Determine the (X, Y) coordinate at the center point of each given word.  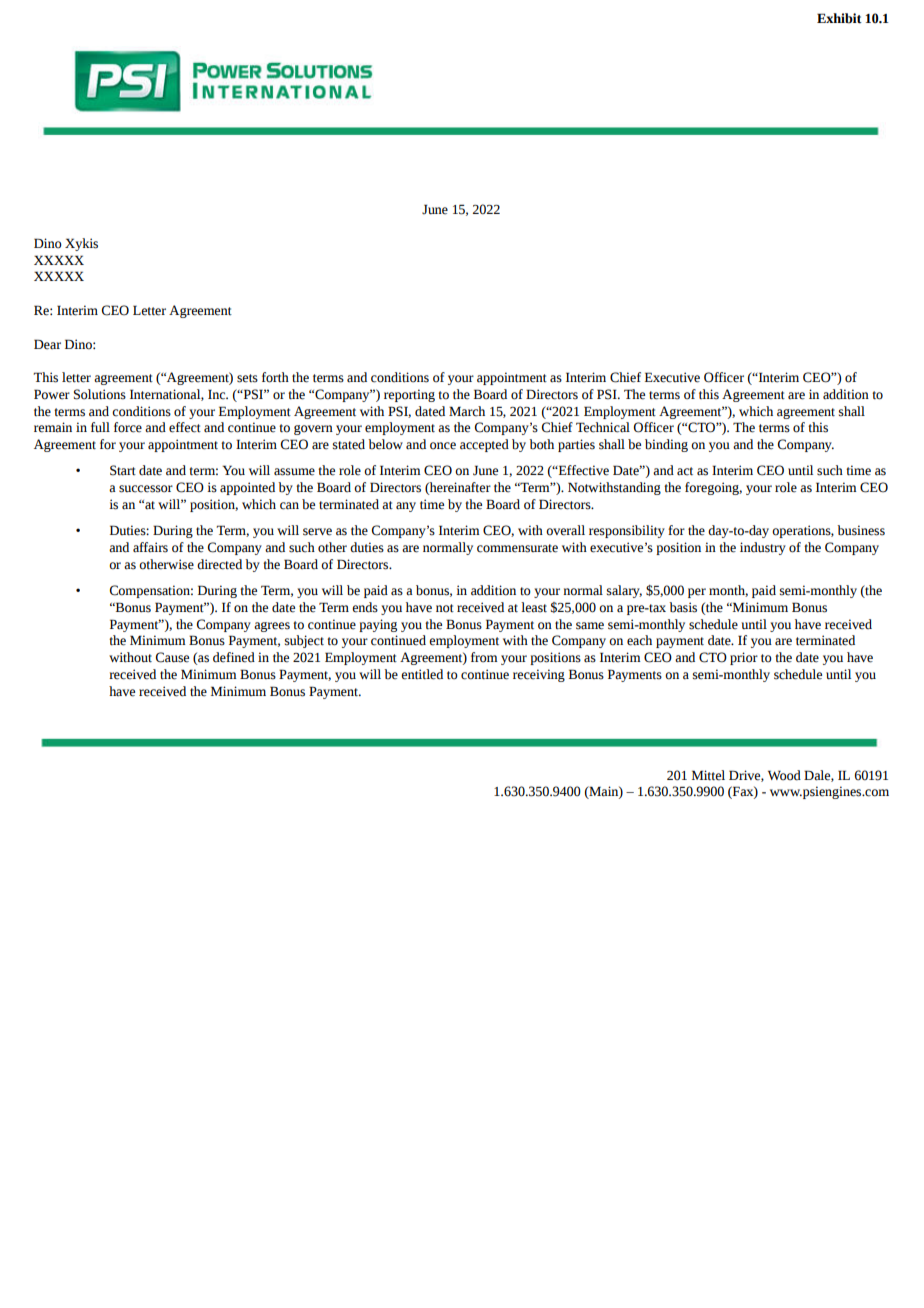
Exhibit (839, 18)
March (467, 411)
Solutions (100, 394)
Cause (172, 657)
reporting (409, 395)
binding (666, 445)
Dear (47, 344)
